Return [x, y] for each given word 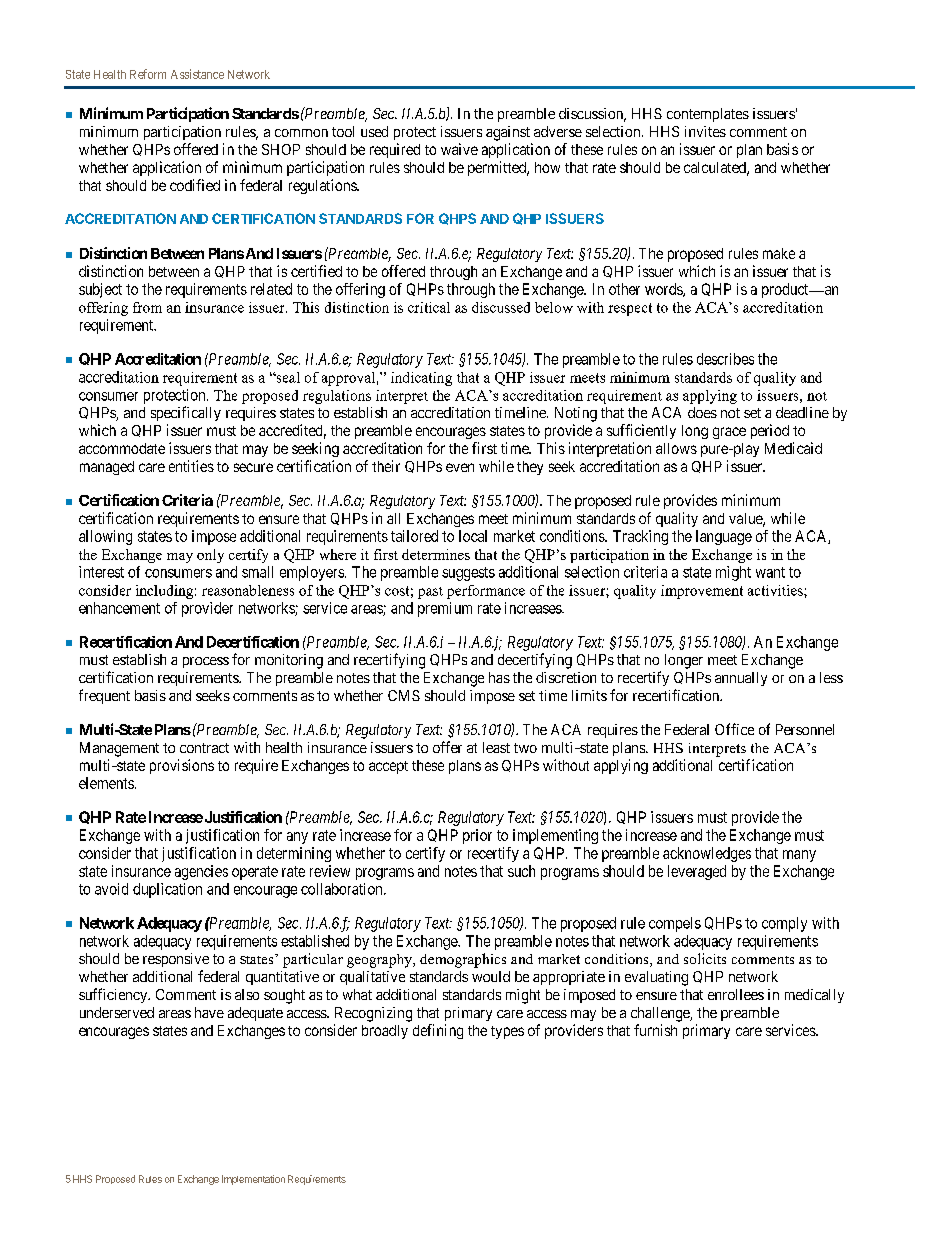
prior [477, 836]
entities [191, 466]
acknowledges [707, 854]
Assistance [197, 74]
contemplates [708, 115]
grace [729, 433]
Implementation [253, 1180]
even [460, 467]
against [508, 133]
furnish [655, 1030]
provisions [182, 766]
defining [438, 1031]
